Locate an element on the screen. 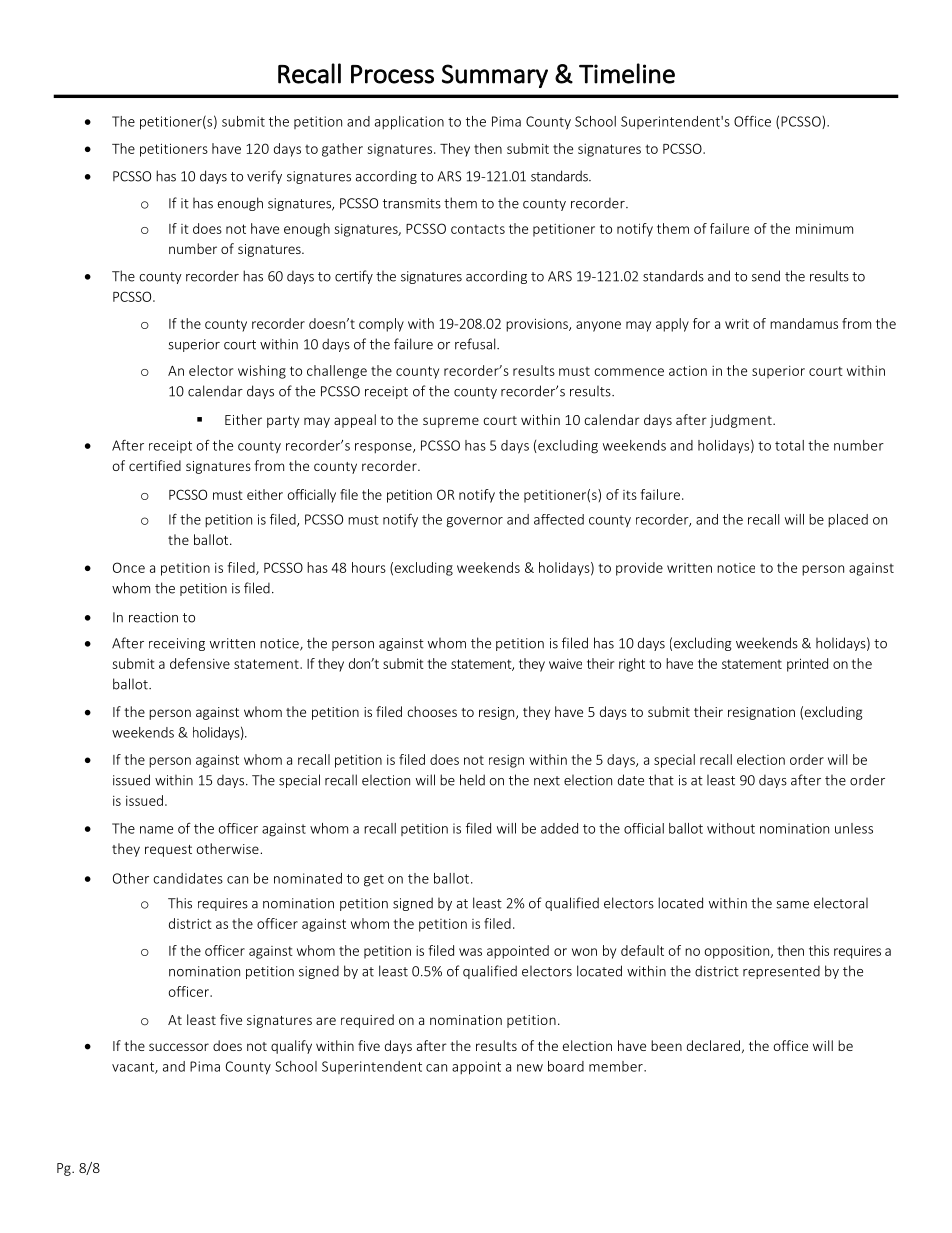 The width and height of the screenshot is (952, 1233). name is located at coordinates (156, 830).
